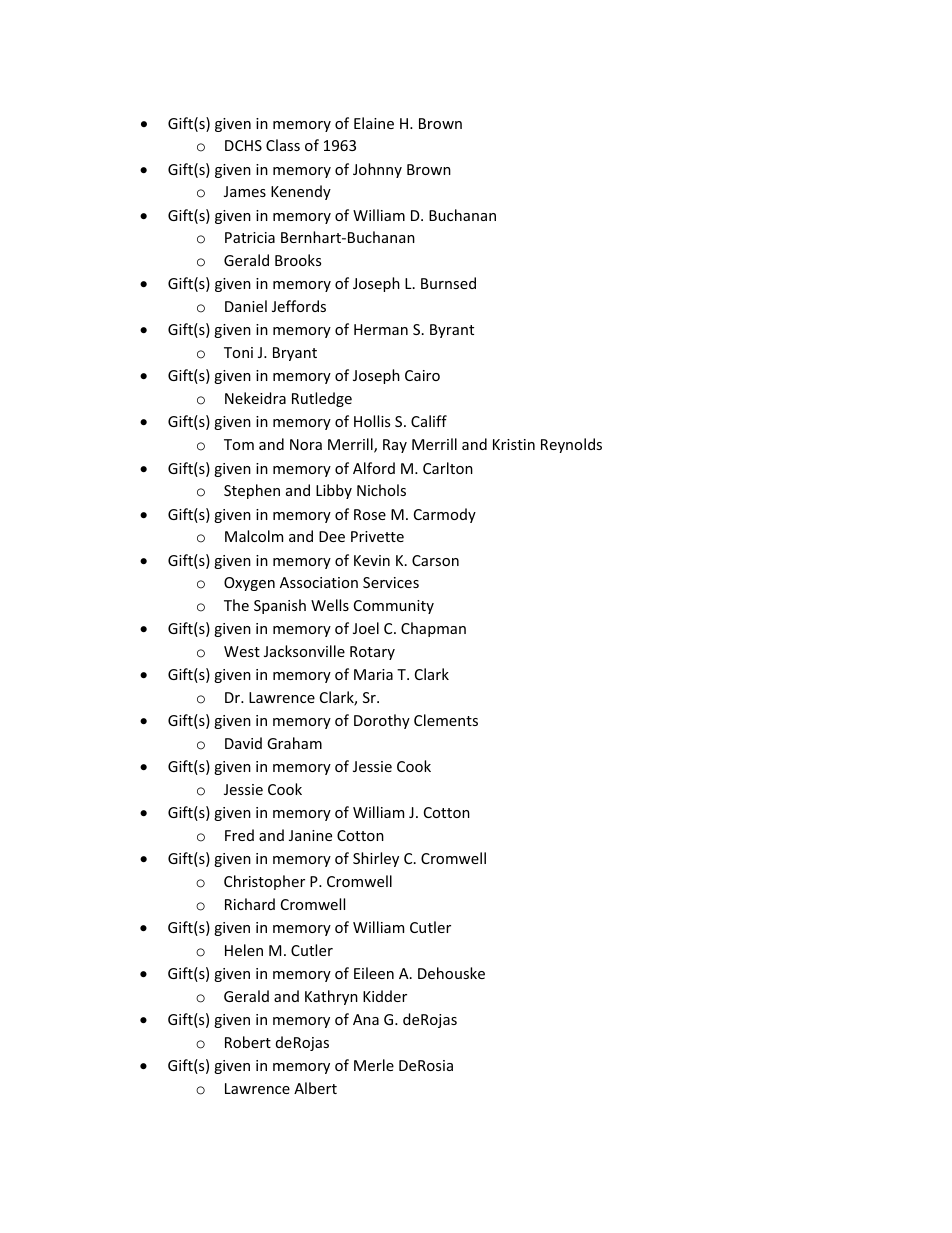  Describe the element at coordinates (374, 123) in the document. I see `Elaine` at that location.
